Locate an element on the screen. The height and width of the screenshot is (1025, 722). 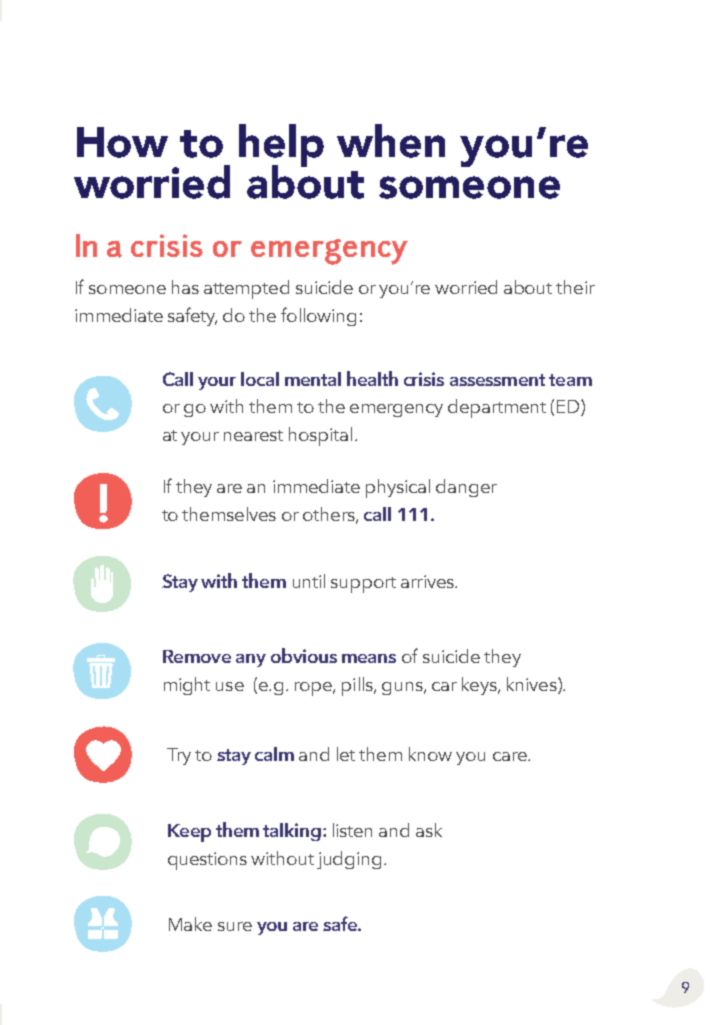
ask is located at coordinates (429, 830).
